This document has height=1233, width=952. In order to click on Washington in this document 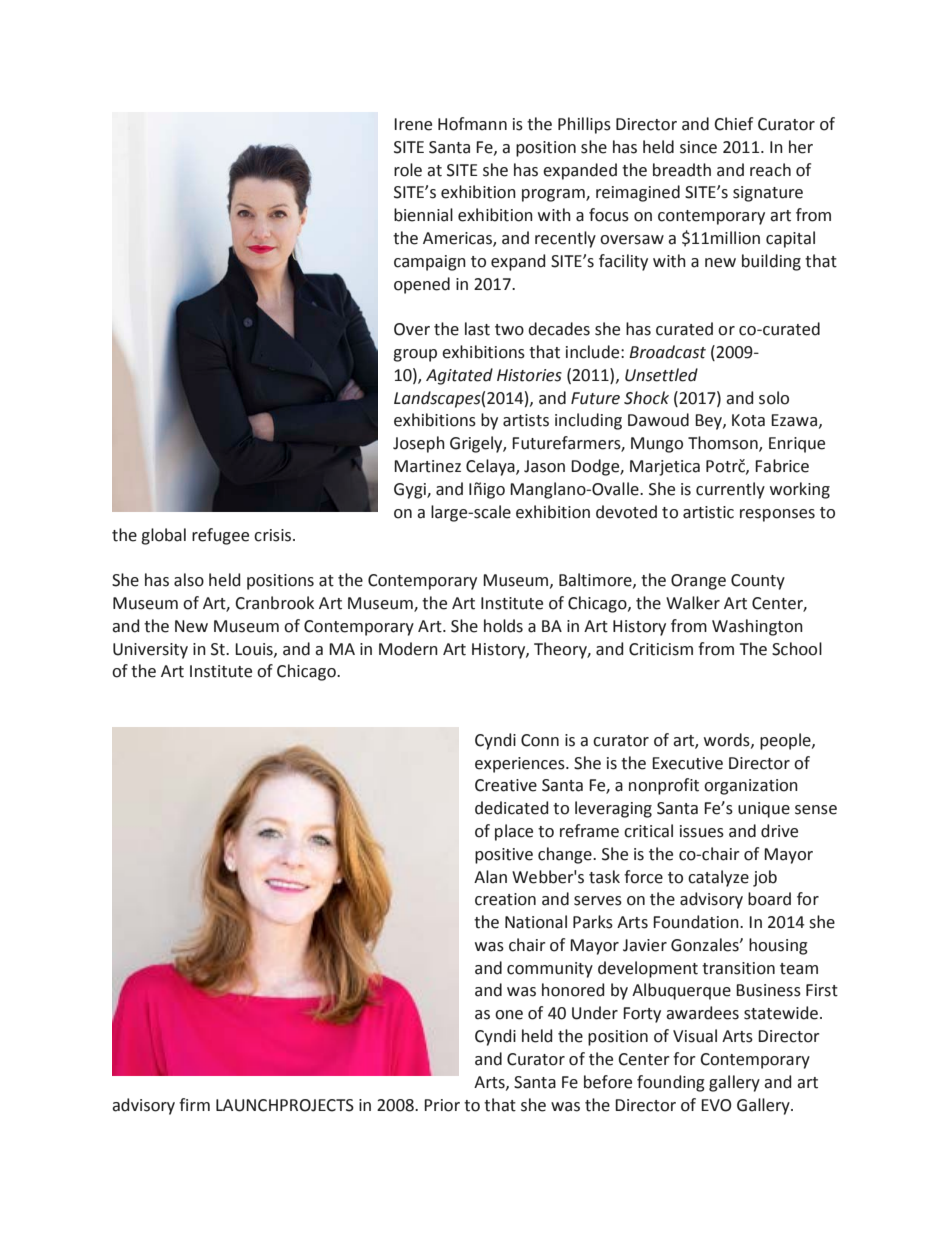, I will do `click(757, 627)`.
